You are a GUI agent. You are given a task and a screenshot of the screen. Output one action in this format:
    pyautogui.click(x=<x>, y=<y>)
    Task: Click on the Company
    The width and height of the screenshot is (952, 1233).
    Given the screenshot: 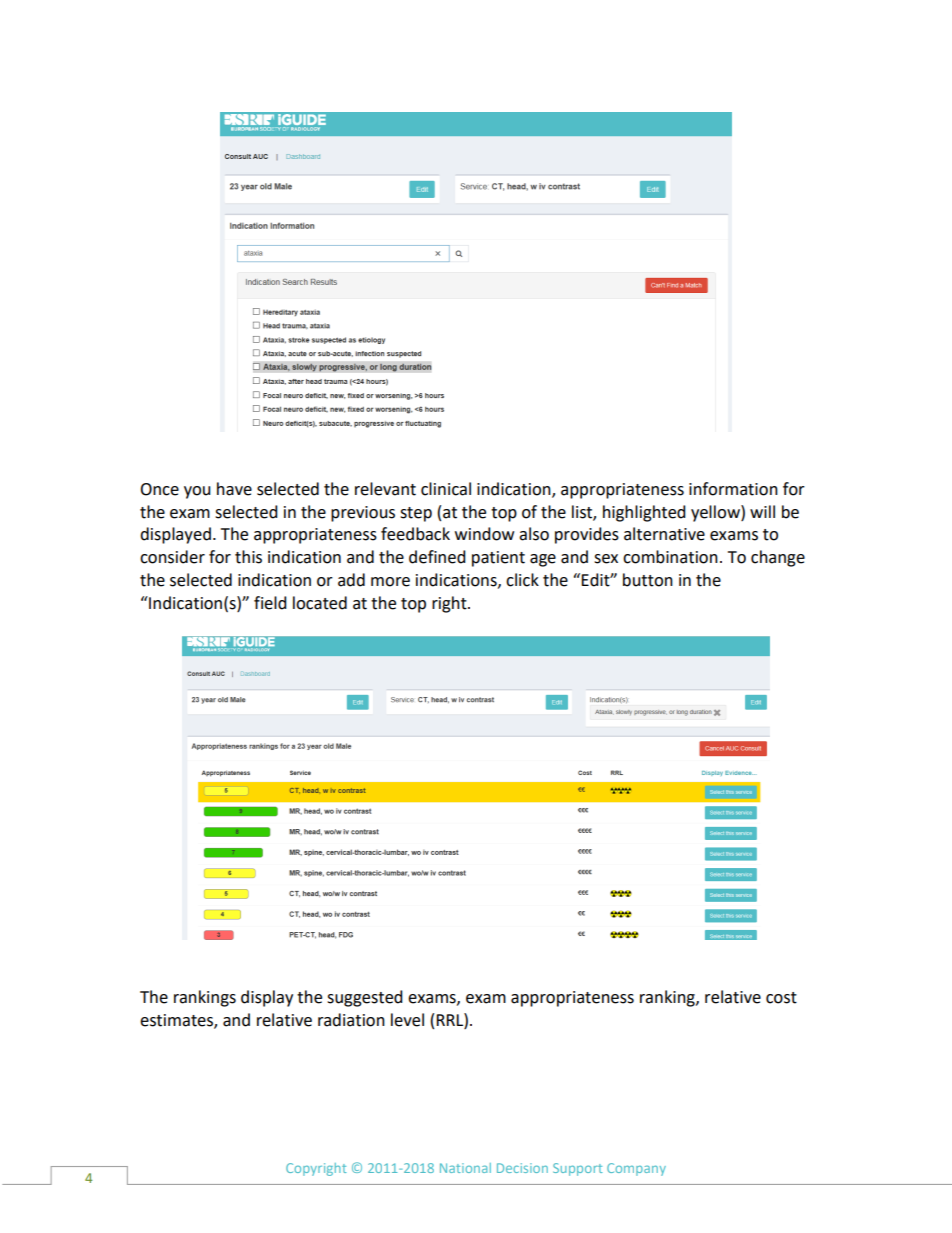 What is the action you would take?
    pyautogui.click(x=636, y=1169)
